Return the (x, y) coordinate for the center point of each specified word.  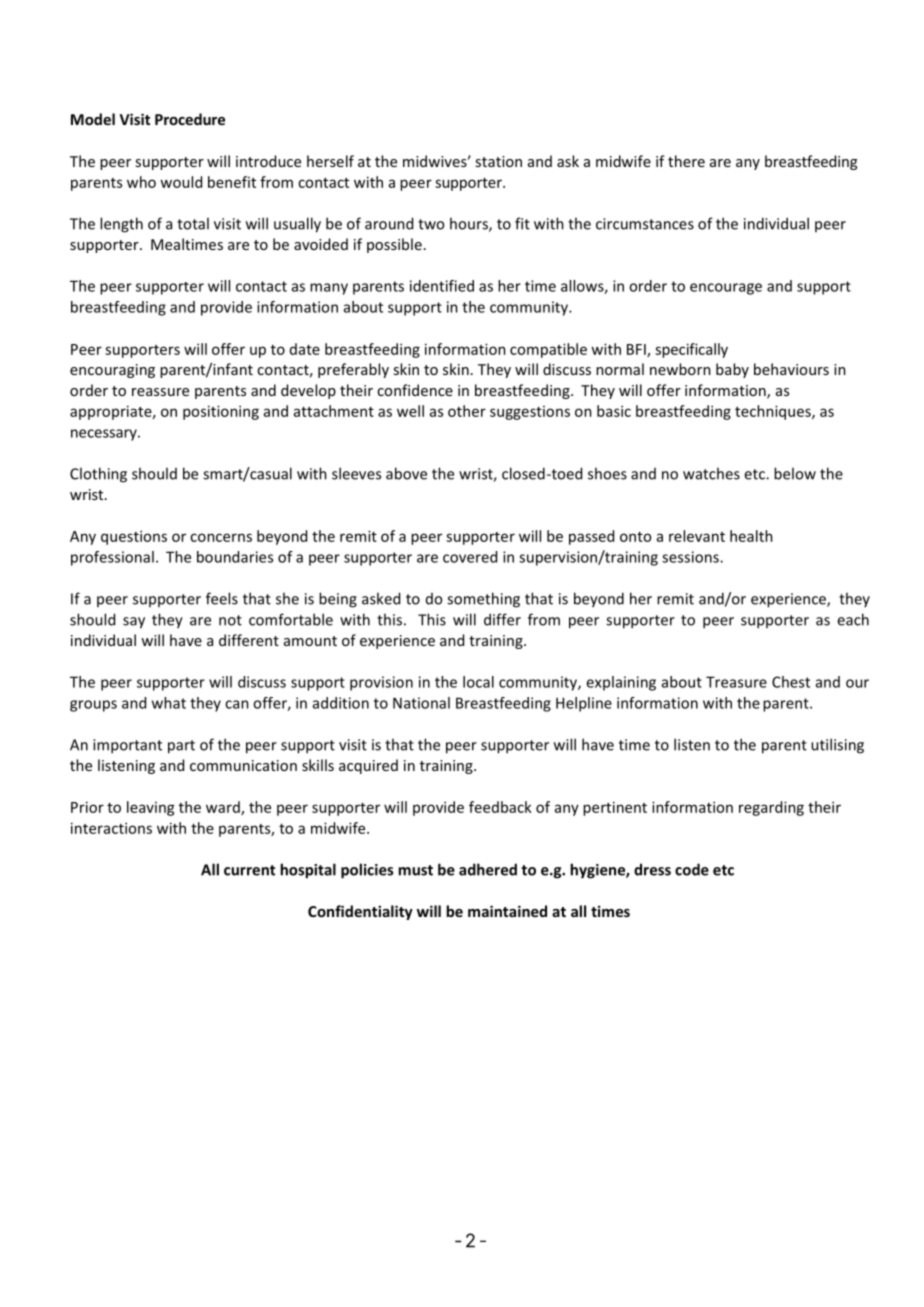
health (751, 536)
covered (470, 557)
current (249, 870)
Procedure (190, 119)
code (692, 869)
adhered (488, 869)
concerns (221, 537)
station (498, 161)
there (686, 161)
